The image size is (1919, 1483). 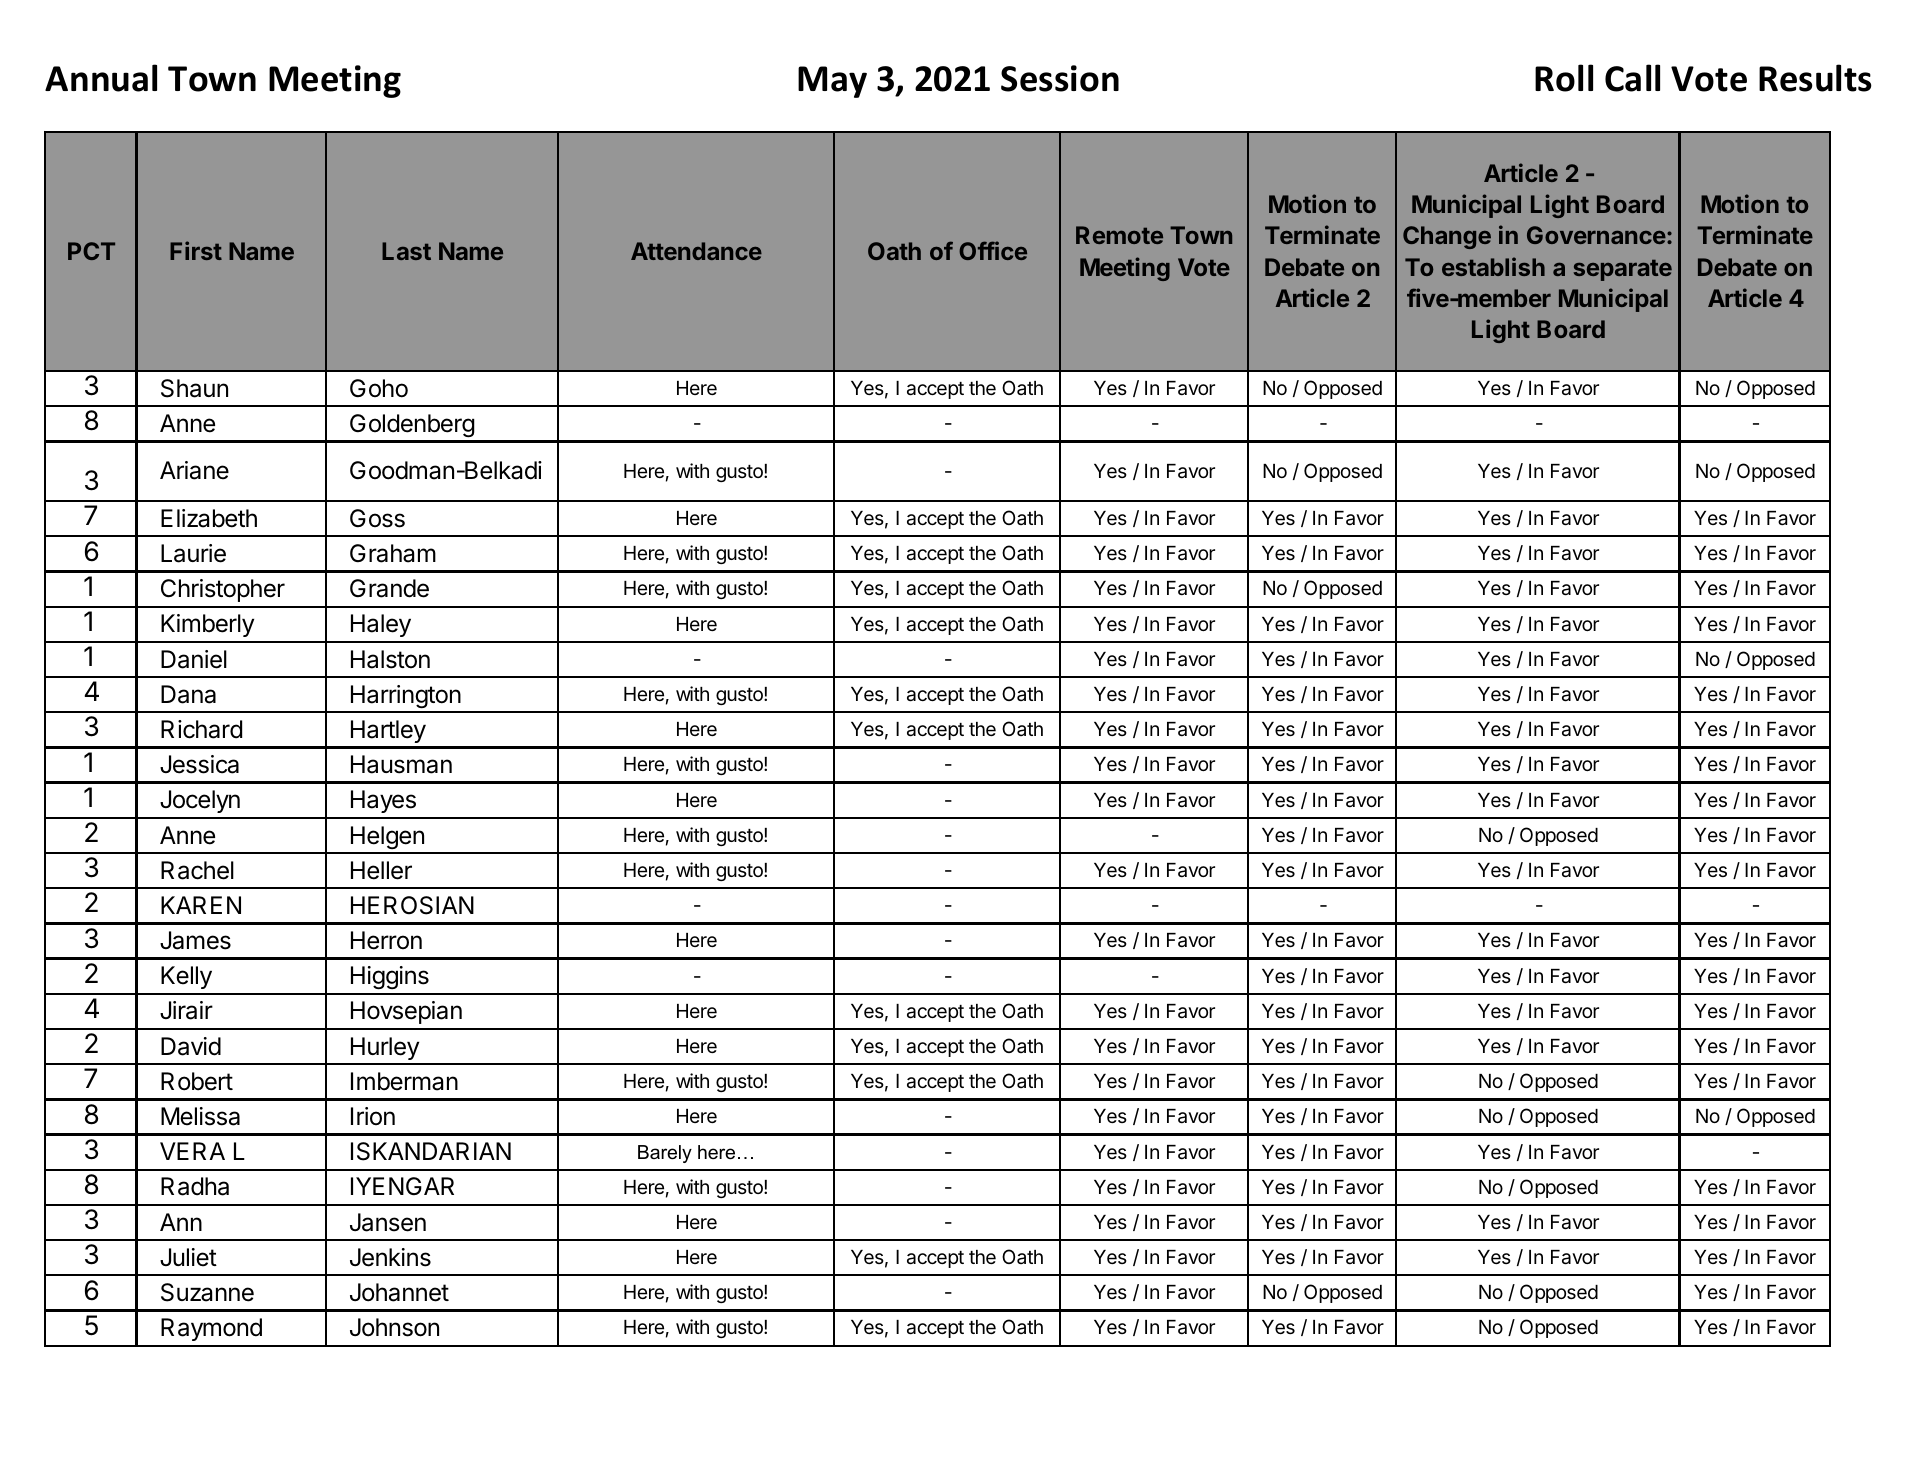 What do you see at coordinates (1623, 270) in the screenshot?
I see `separate` at bounding box center [1623, 270].
